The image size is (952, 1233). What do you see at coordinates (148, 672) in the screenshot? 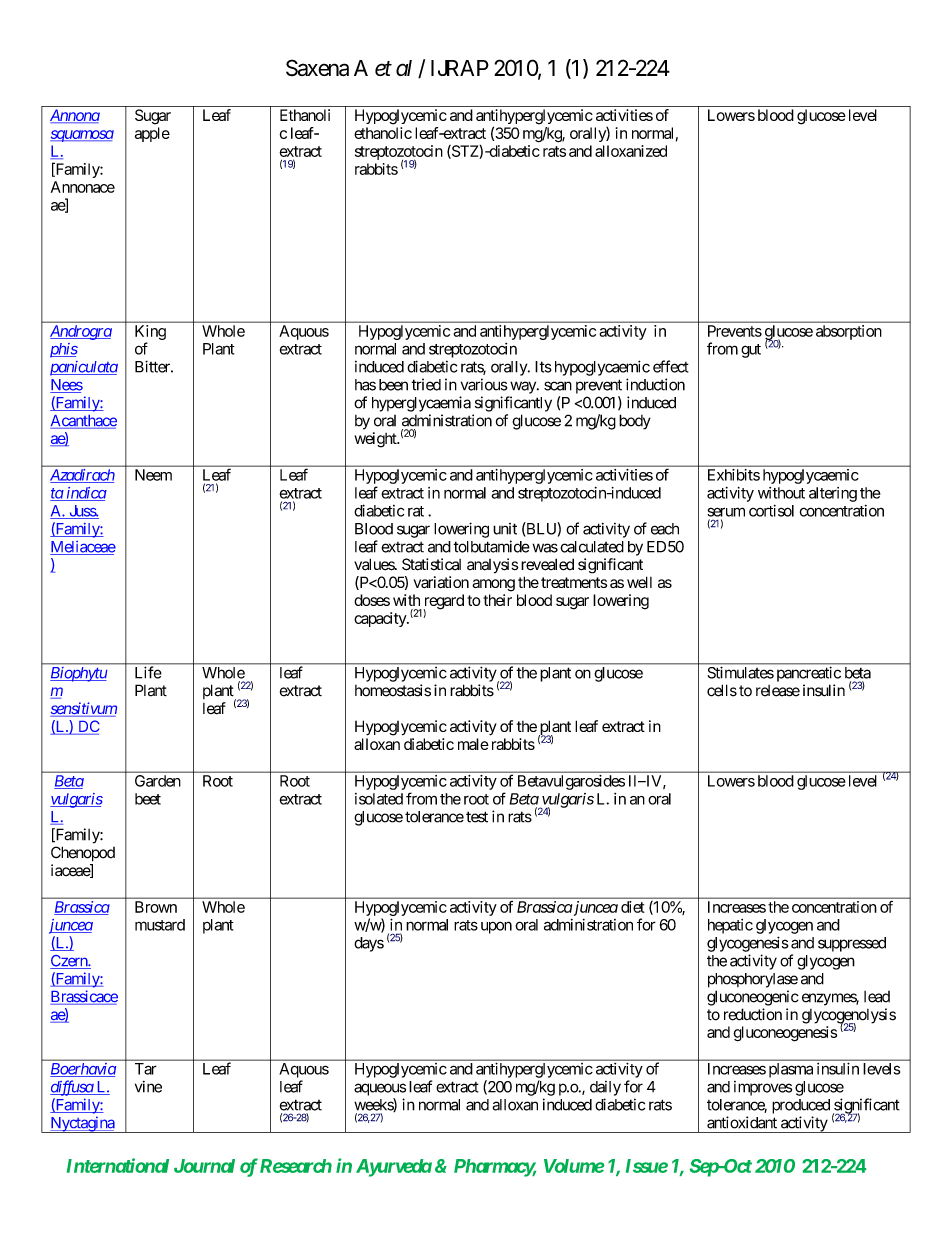
I see `Life` at bounding box center [148, 672].
